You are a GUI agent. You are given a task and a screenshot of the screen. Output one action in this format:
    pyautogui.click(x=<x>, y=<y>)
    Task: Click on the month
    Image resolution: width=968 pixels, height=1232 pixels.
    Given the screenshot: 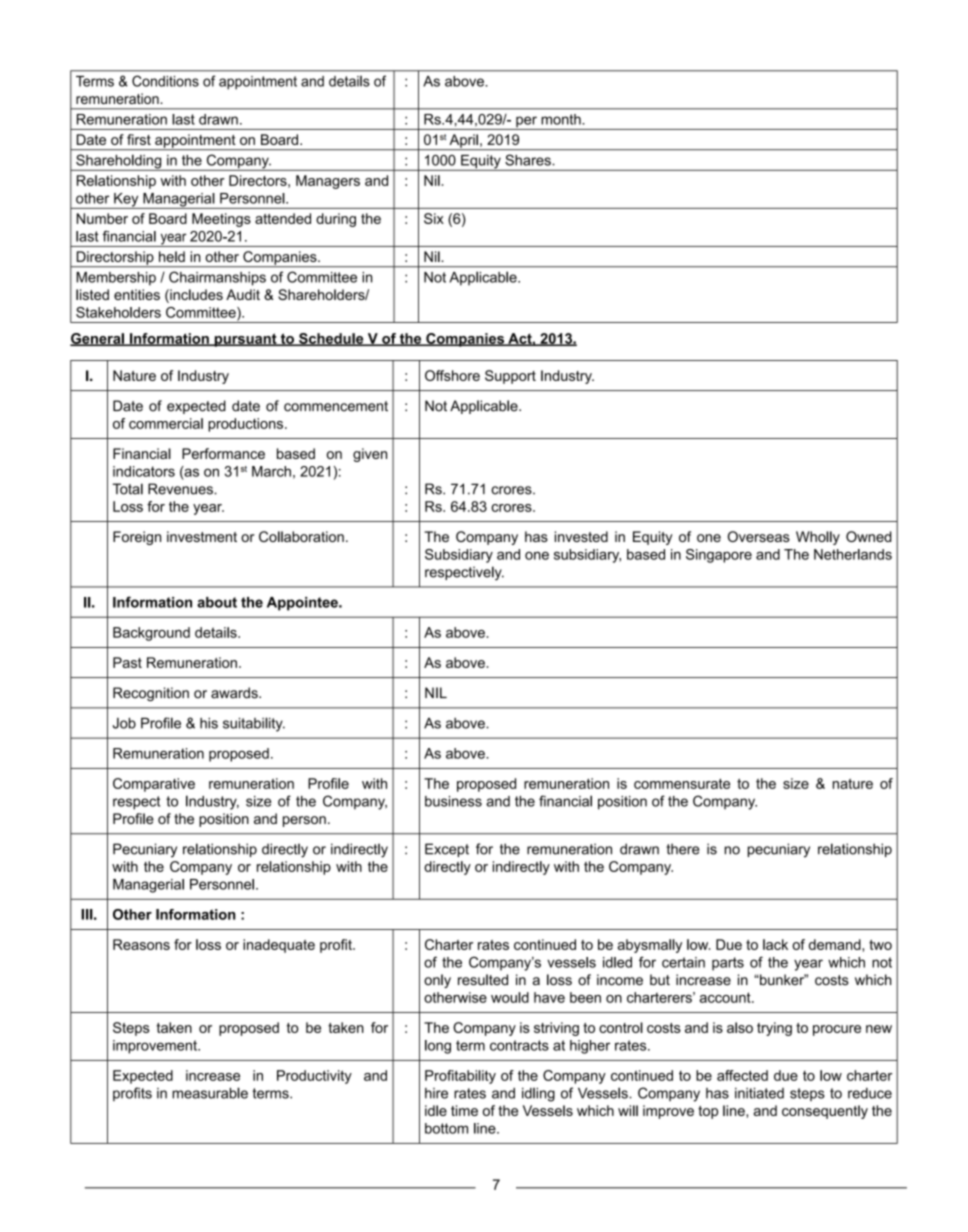 What is the action you would take?
    pyautogui.click(x=562, y=119)
